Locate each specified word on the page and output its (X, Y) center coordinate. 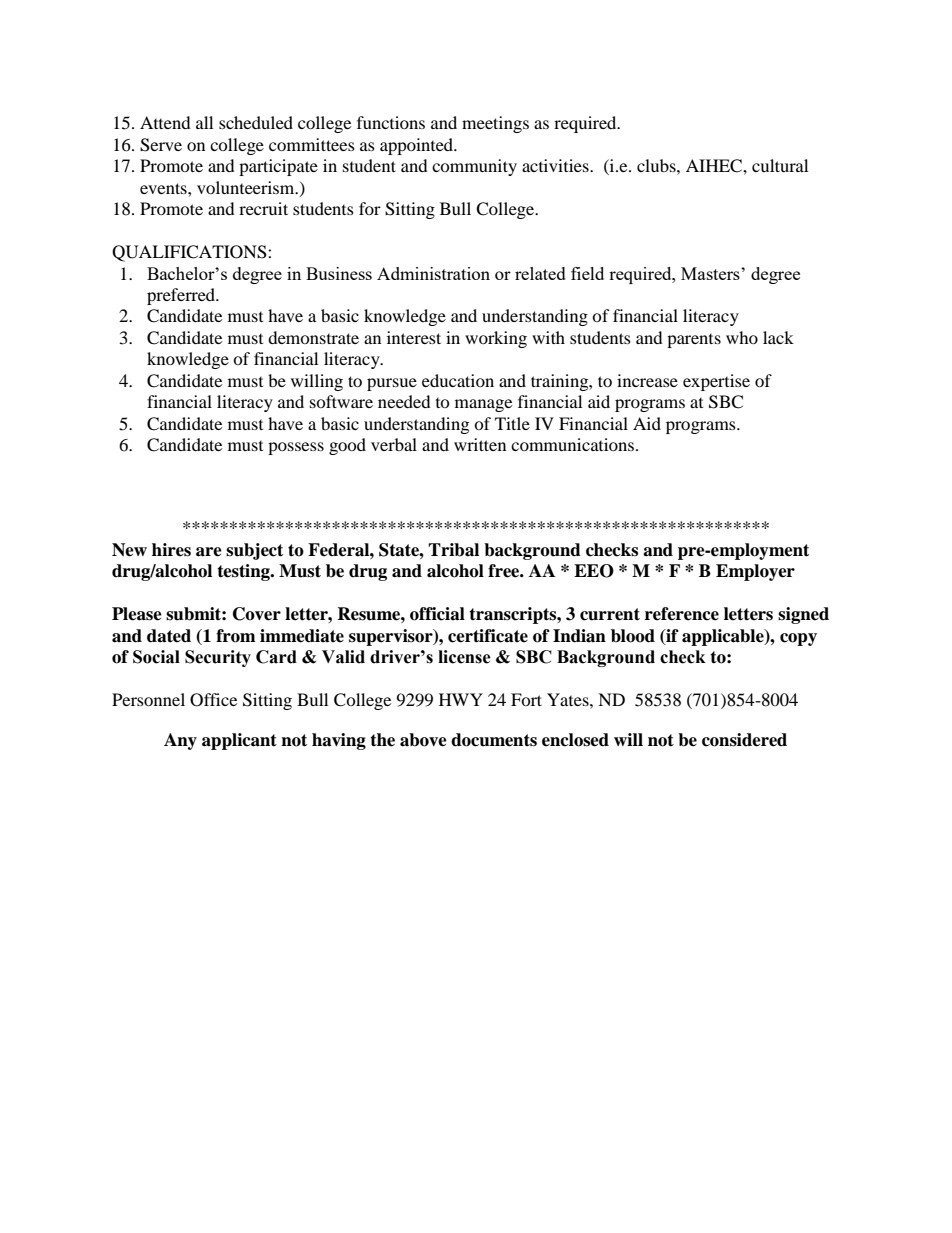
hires (171, 550)
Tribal (453, 550)
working (496, 339)
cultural (780, 165)
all (204, 122)
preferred (182, 296)
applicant (239, 741)
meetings (495, 124)
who (742, 337)
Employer (755, 572)
